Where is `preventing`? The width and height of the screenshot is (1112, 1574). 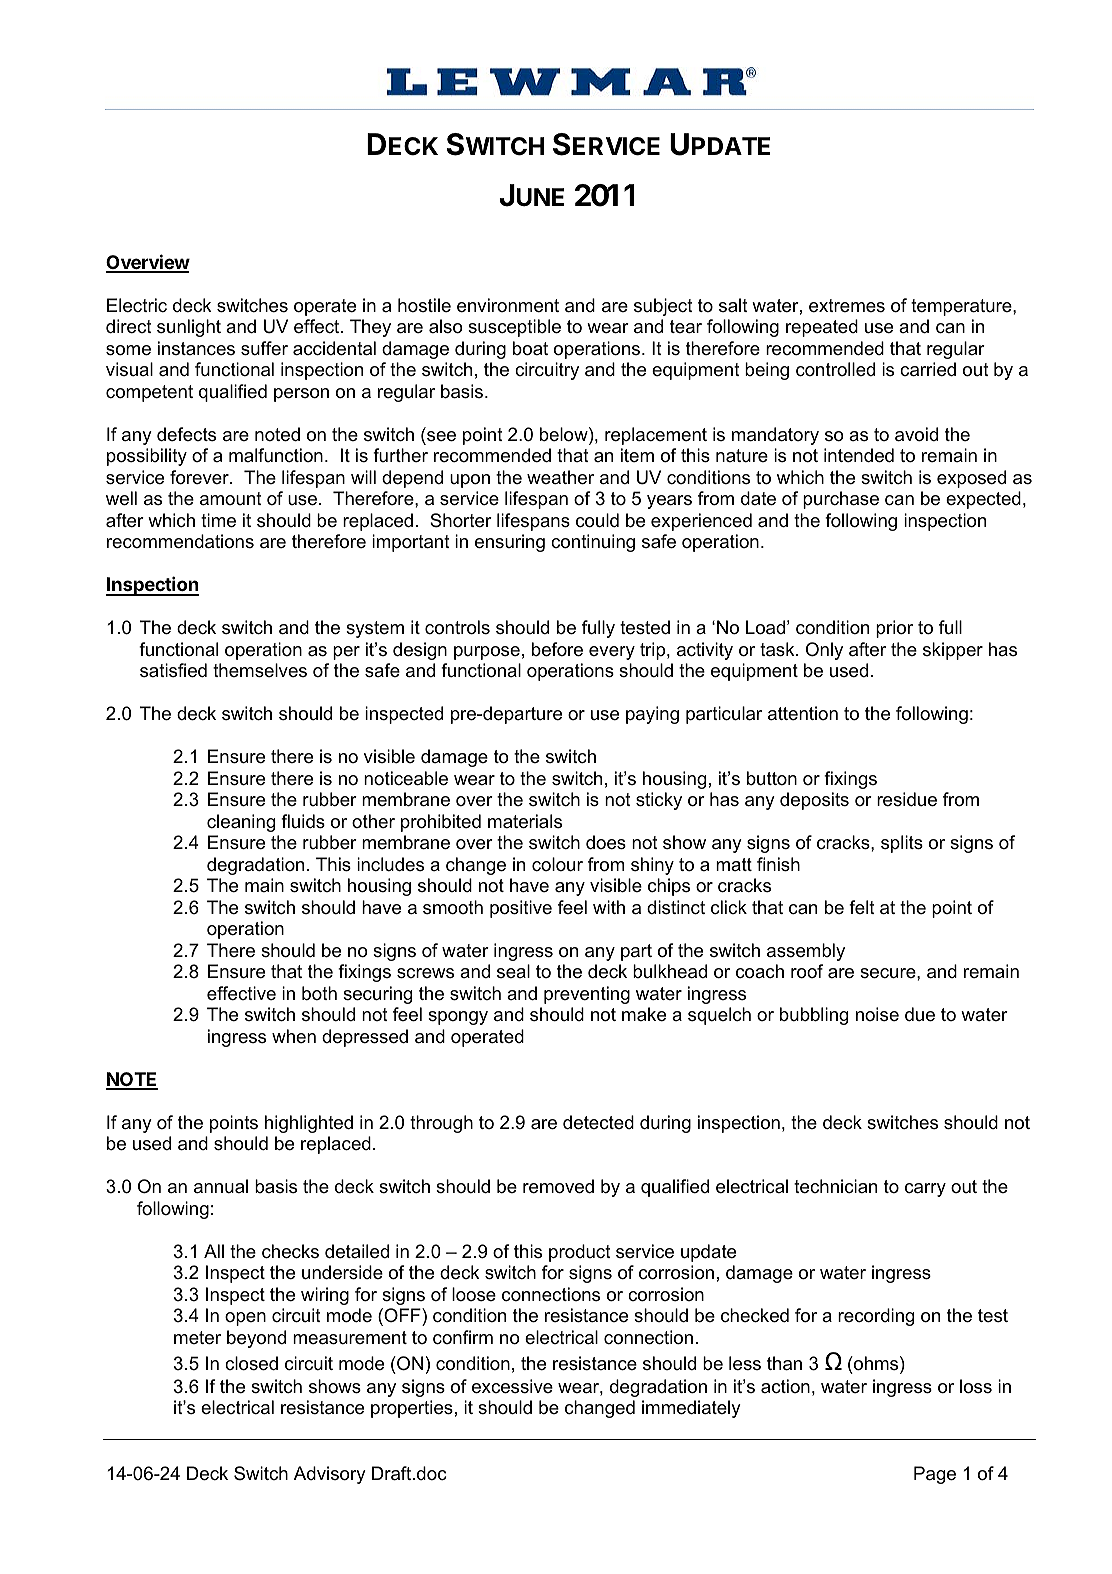 preventing is located at coordinates (587, 995).
